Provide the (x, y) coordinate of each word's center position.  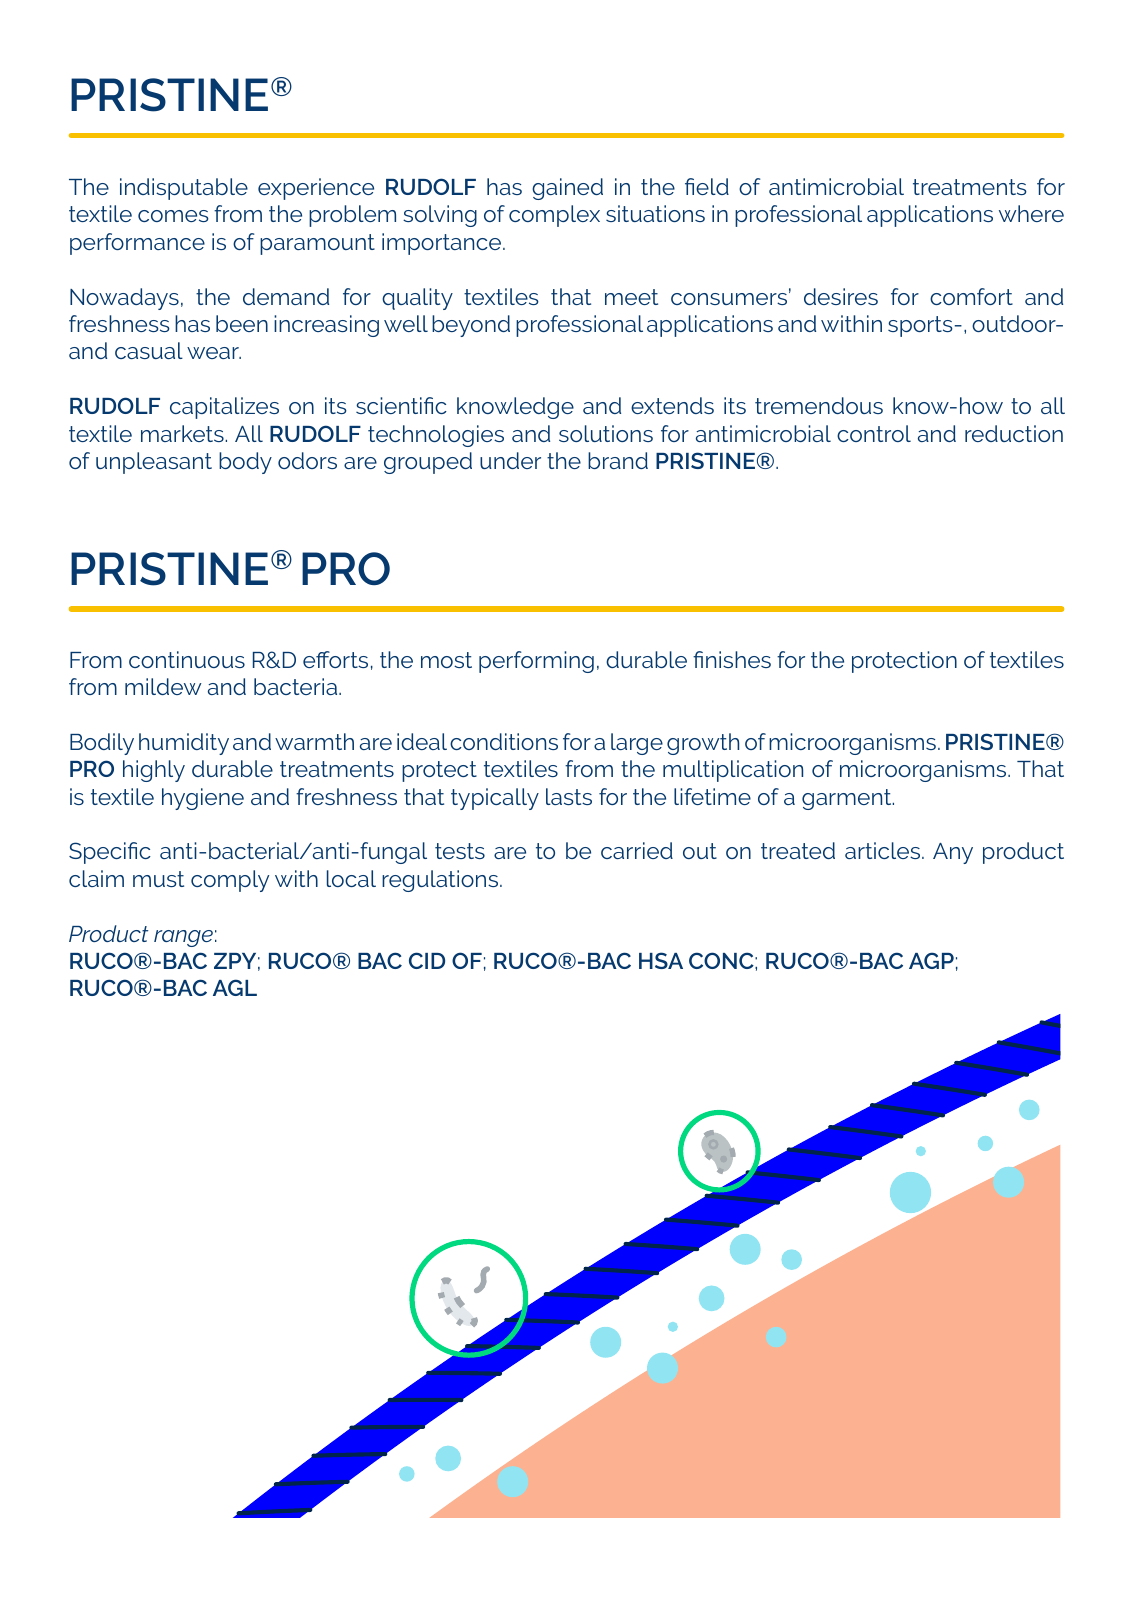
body (245, 463)
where (1031, 213)
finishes (732, 659)
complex (554, 216)
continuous (187, 659)
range (183, 938)
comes (173, 216)
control (874, 433)
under (510, 460)
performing (536, 662)
